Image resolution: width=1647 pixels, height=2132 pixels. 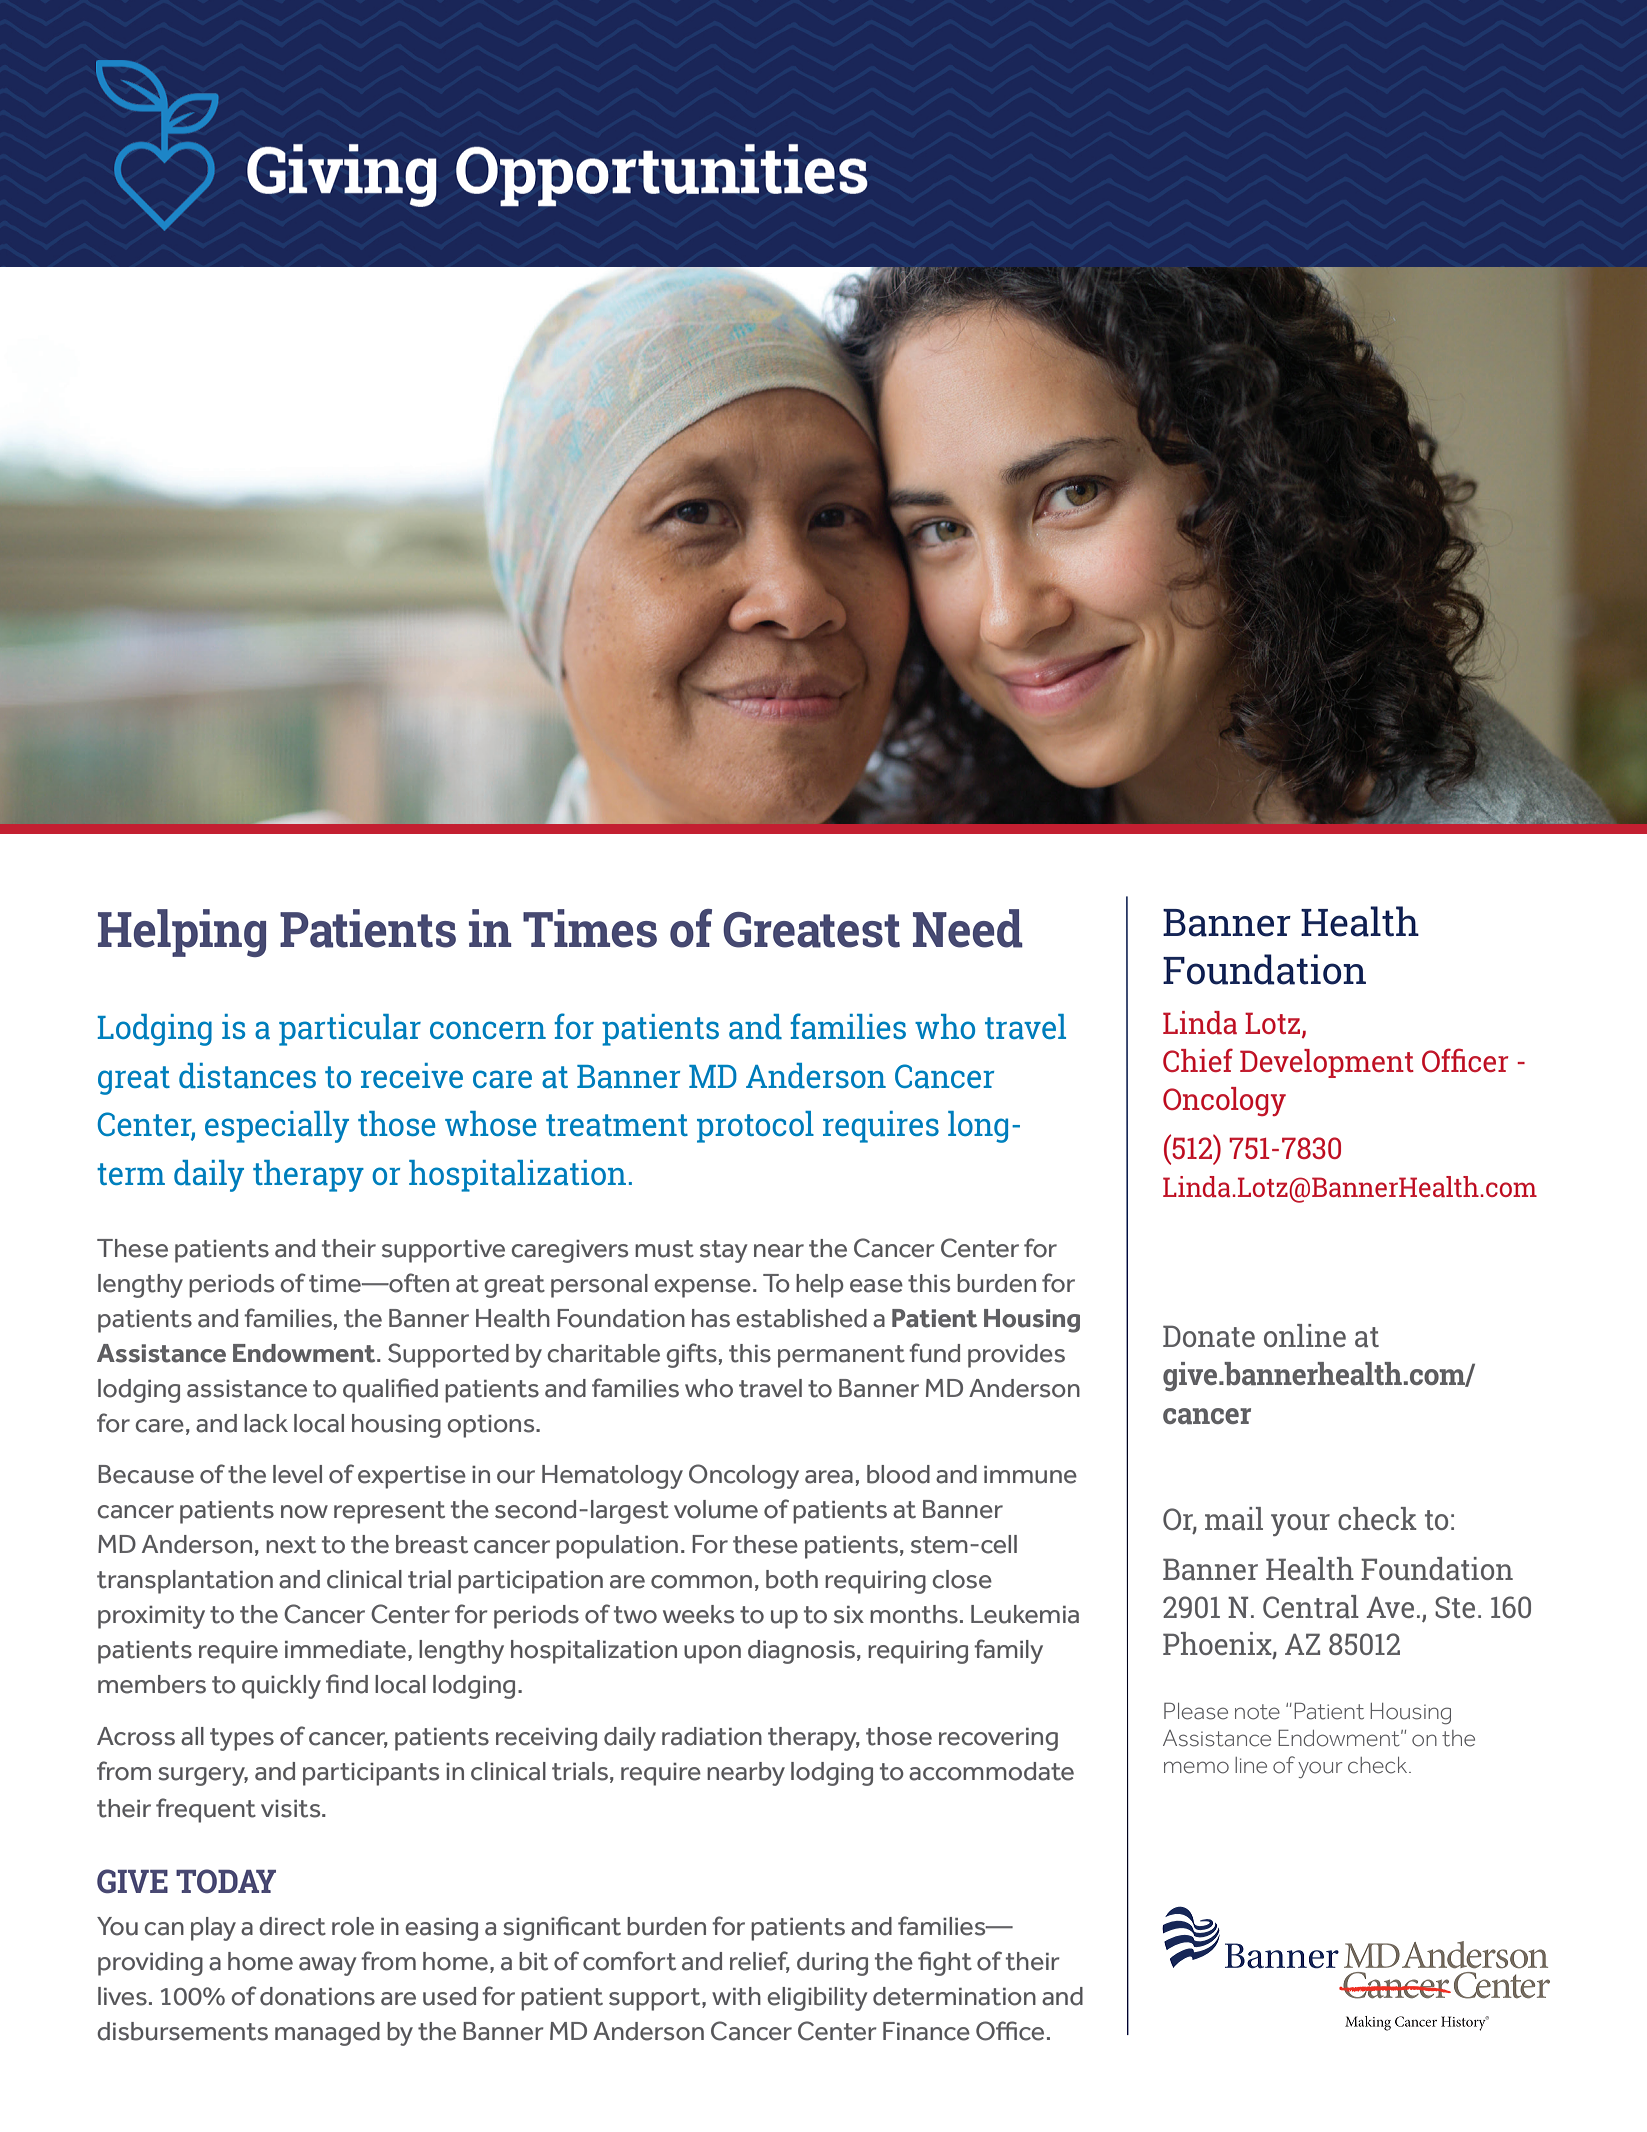 I want to click on especially, so click(x=277, y=1127).
